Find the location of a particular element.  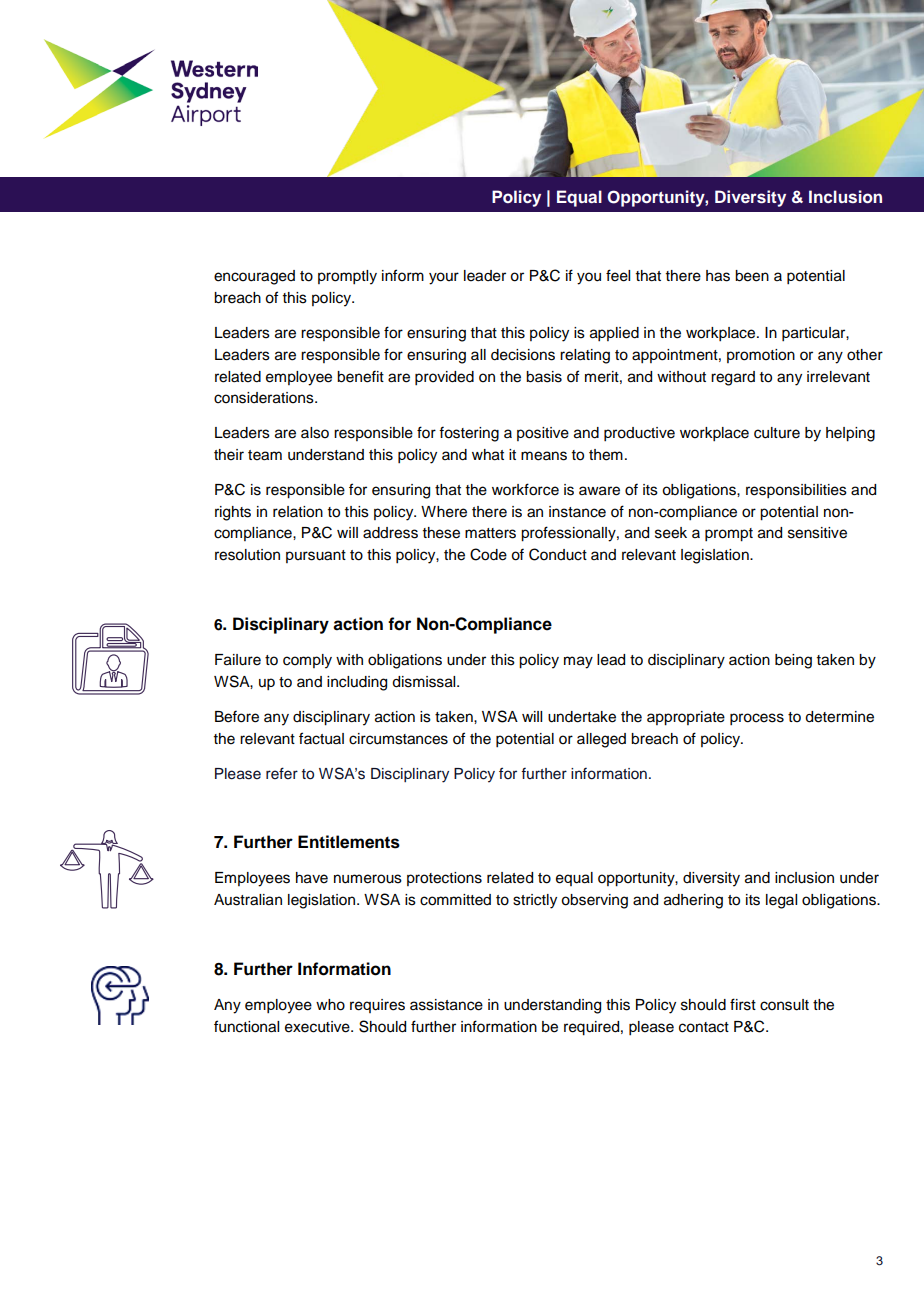

feel is located at coordinates (618, 275).
